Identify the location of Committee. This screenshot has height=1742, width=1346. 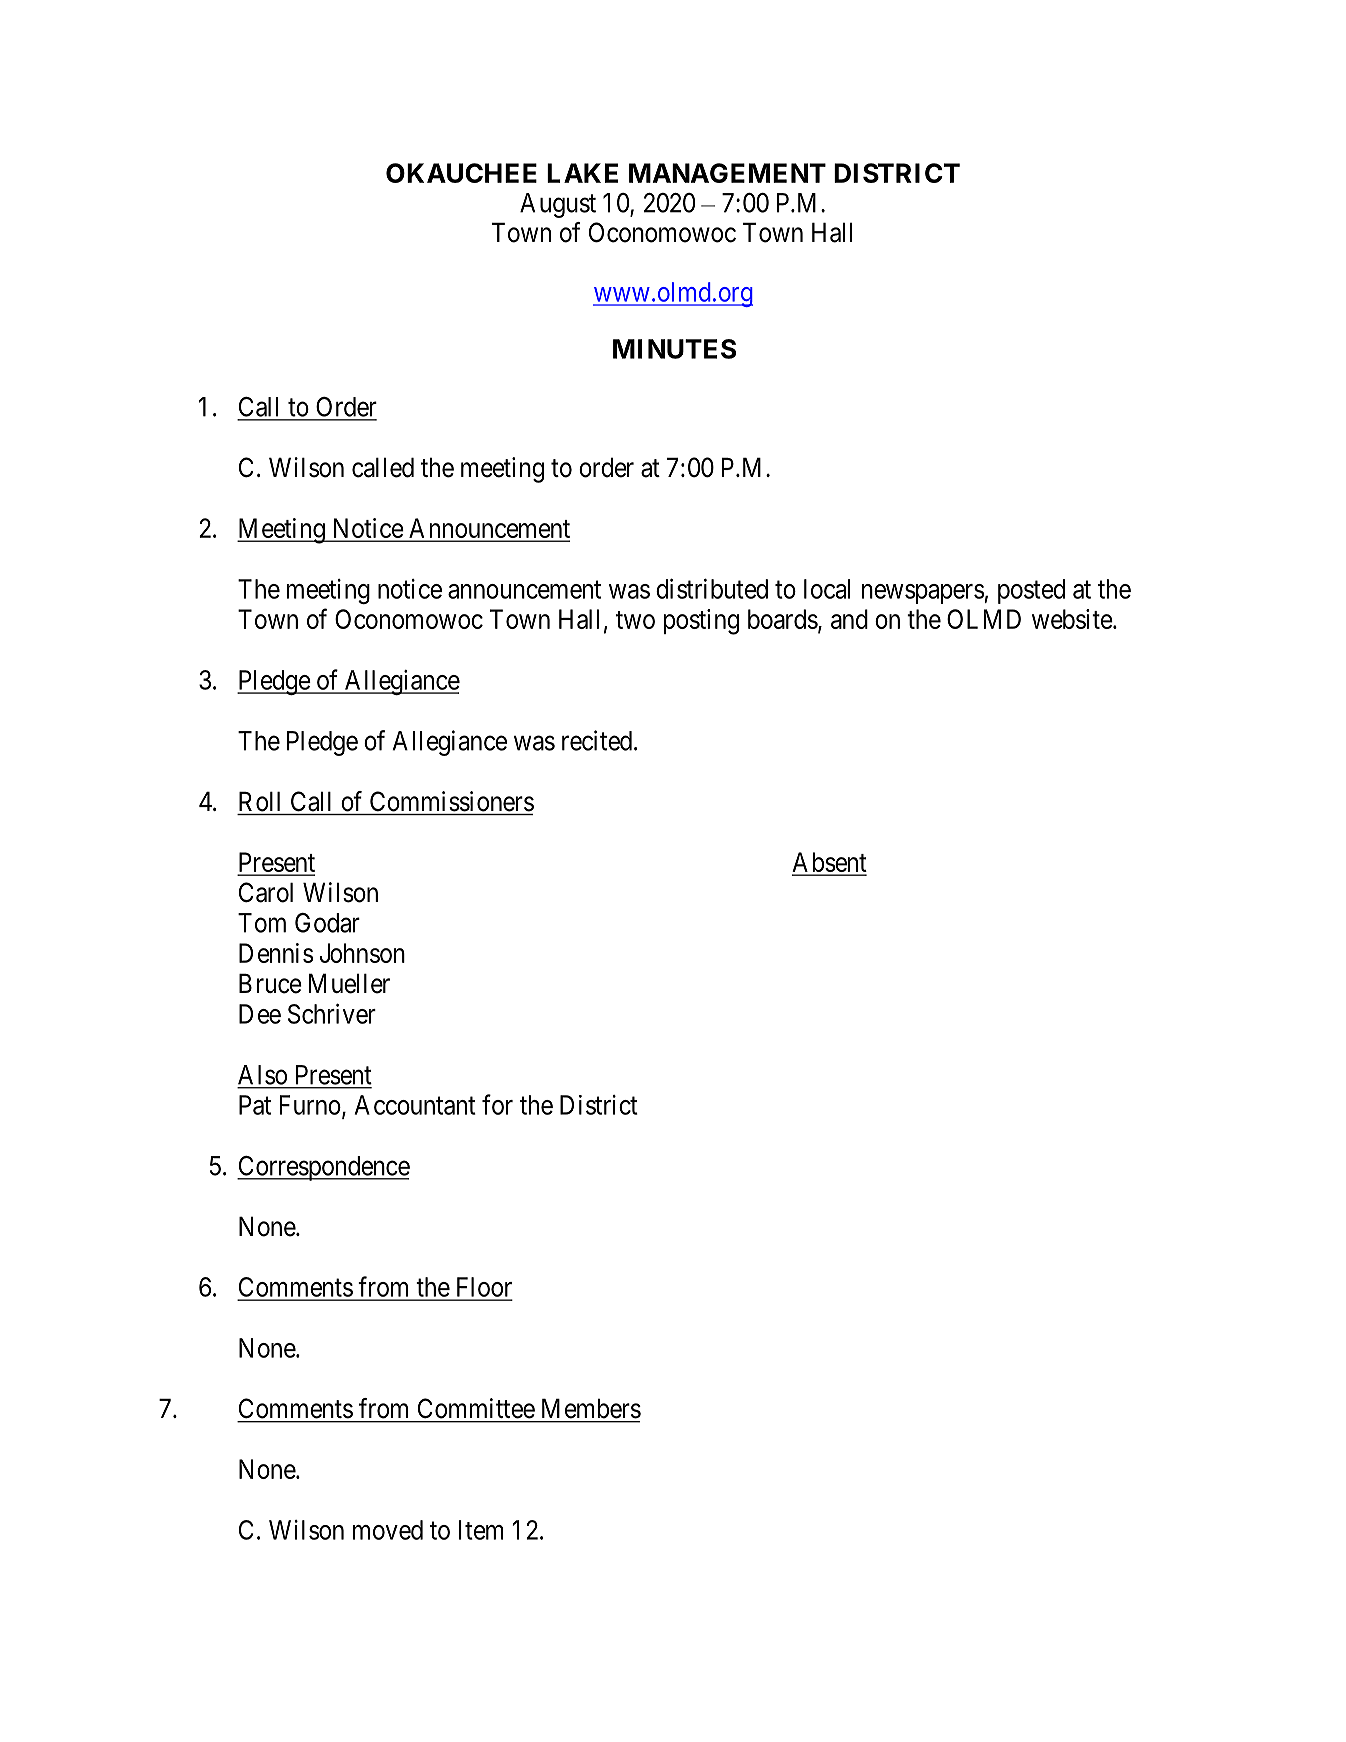
(476, 1408).
